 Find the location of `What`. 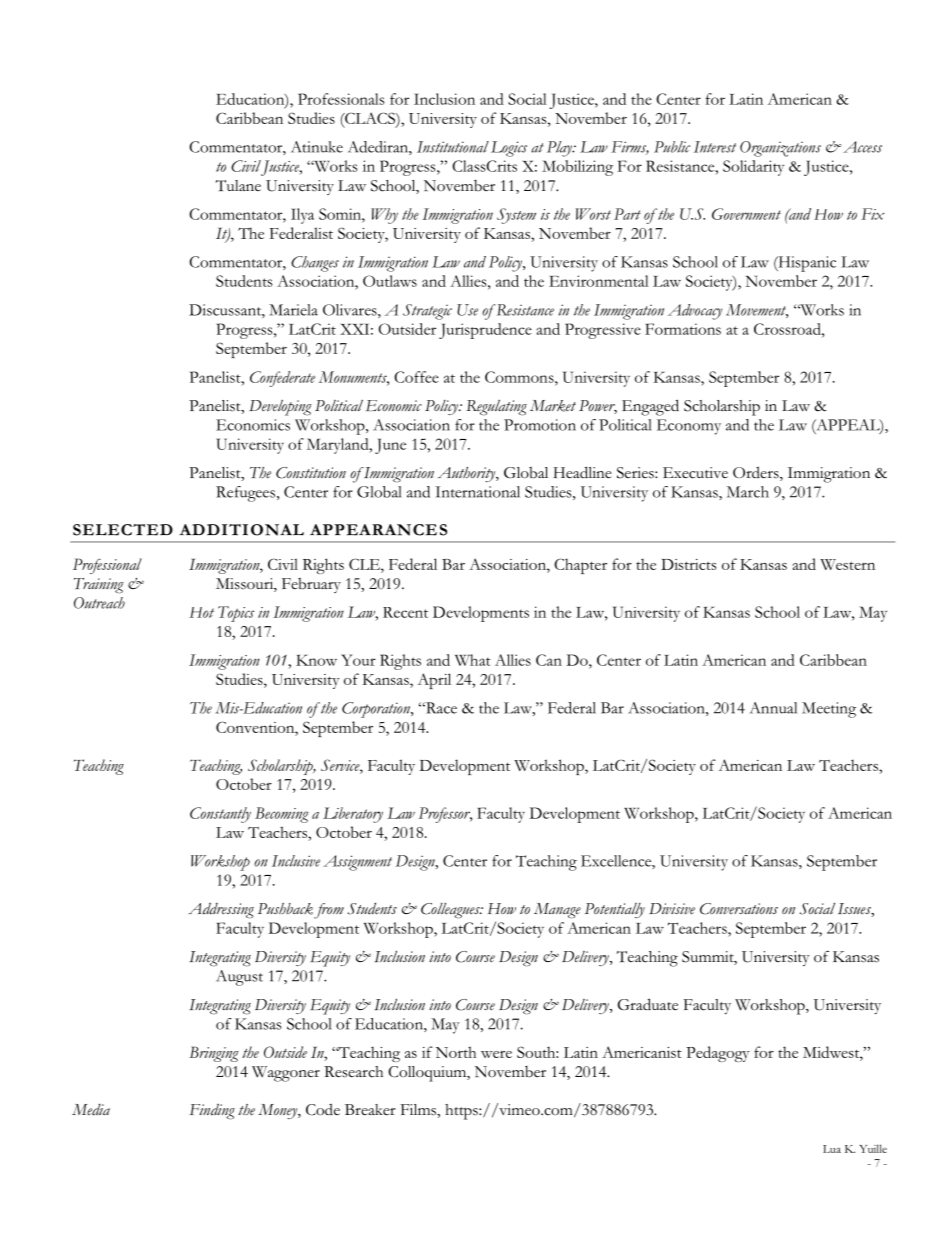

What is located at coordinates (473, 660).
